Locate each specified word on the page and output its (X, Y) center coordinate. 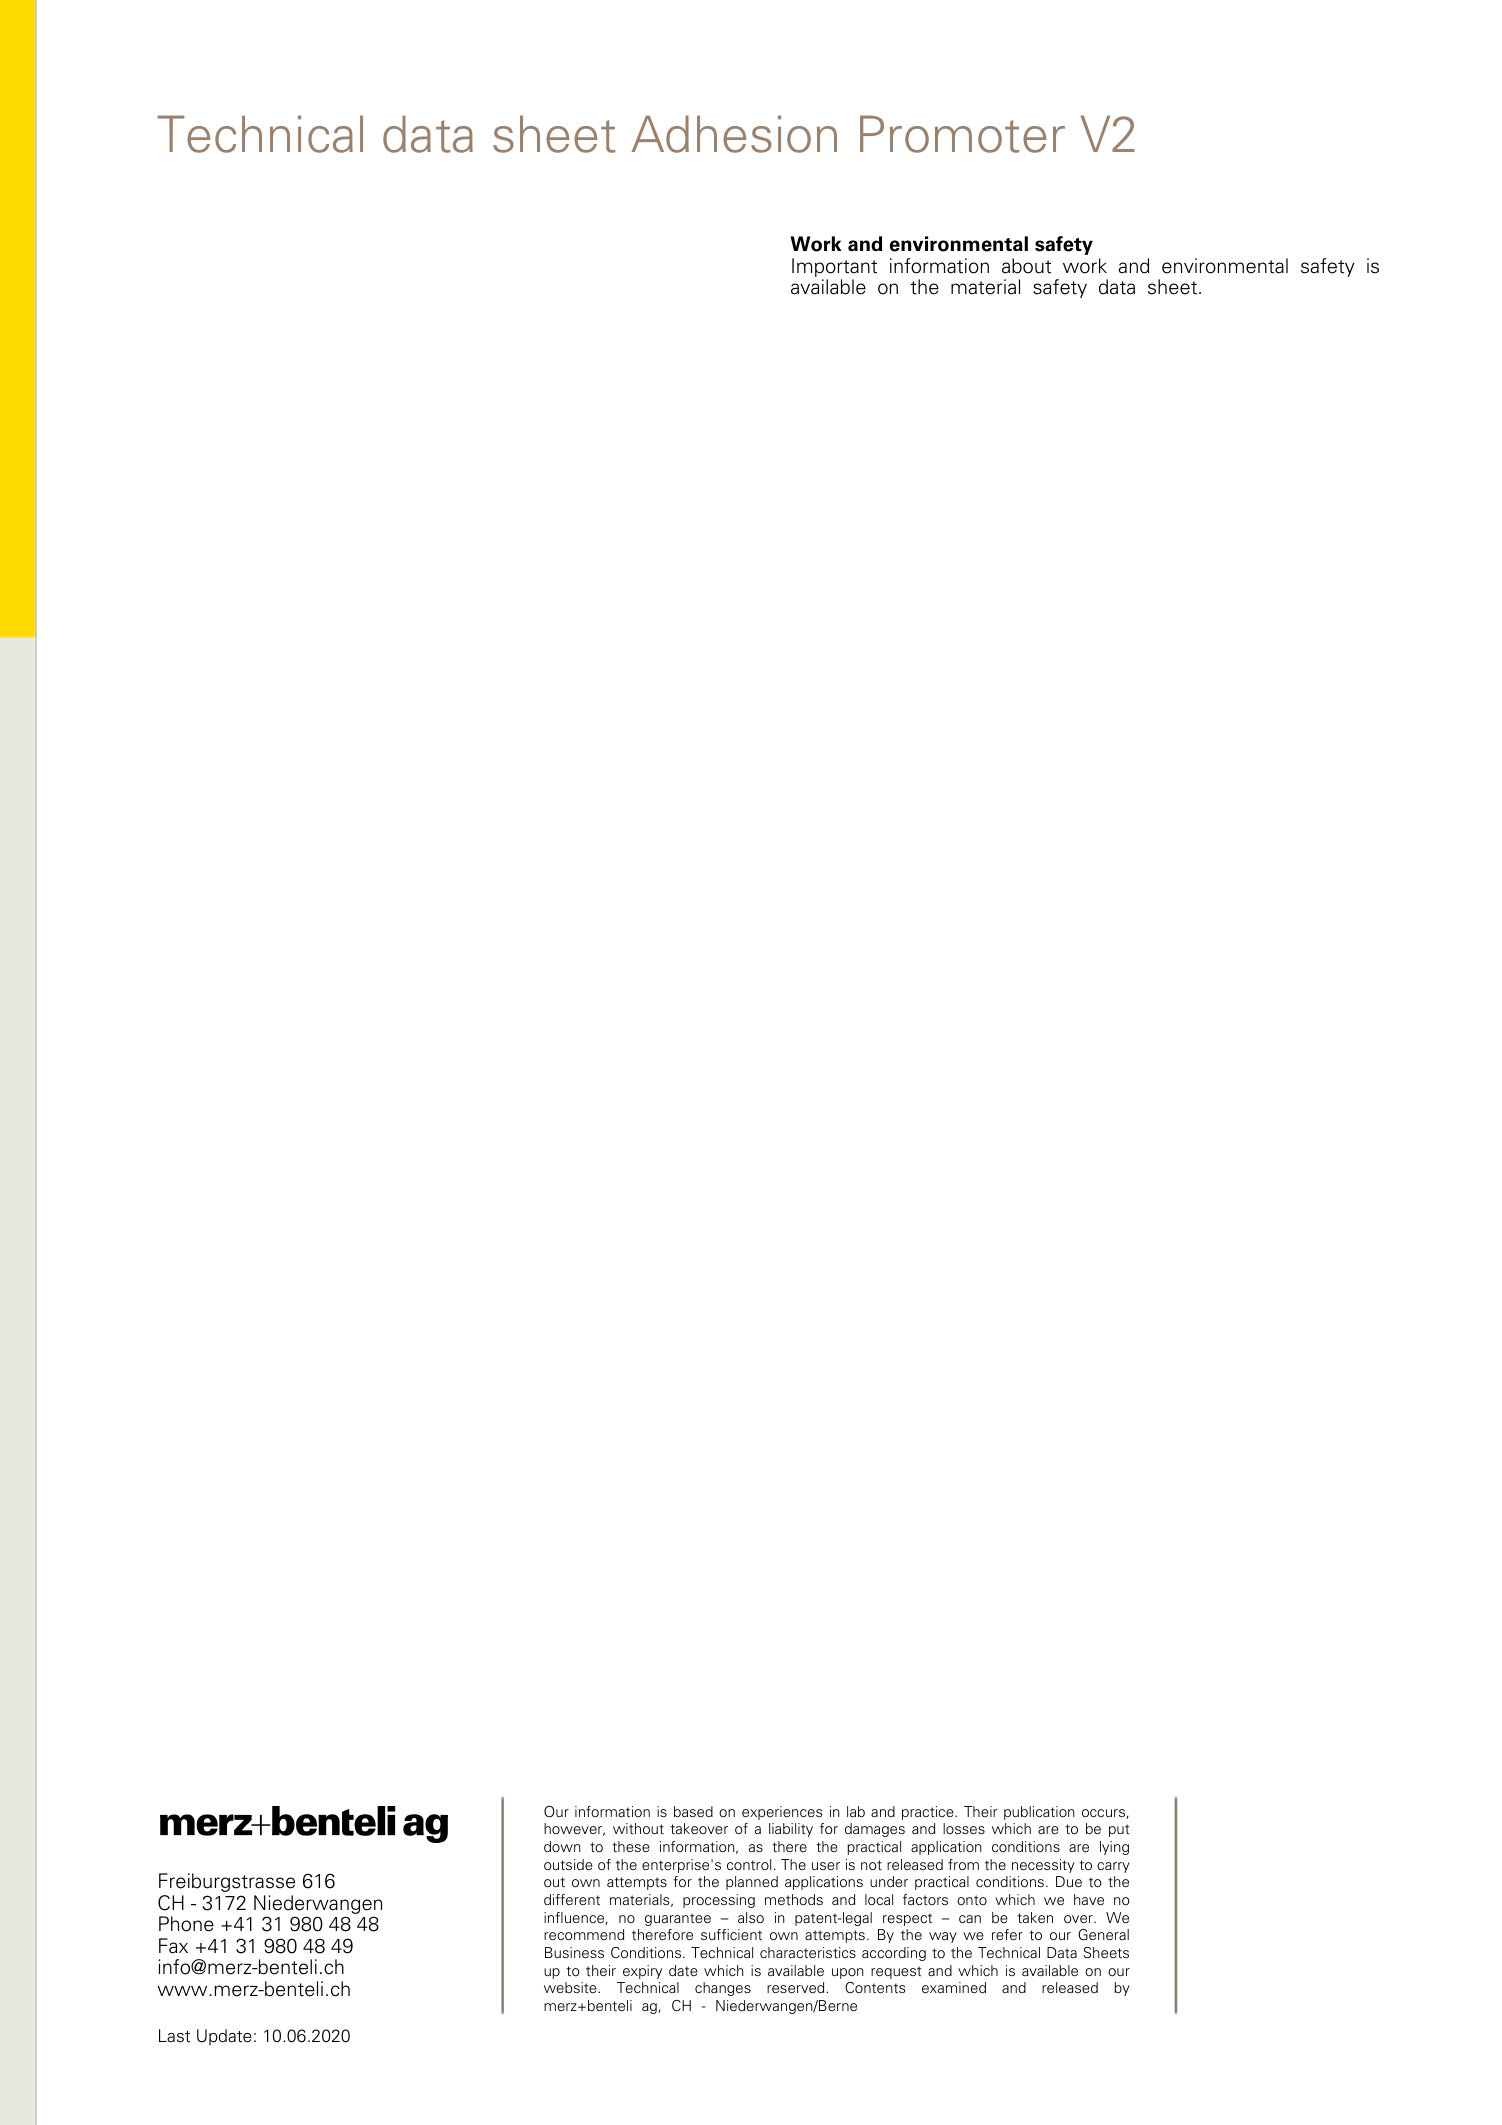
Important (834, 269)
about (1026, 266)
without (638, 1829)
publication (1039, 1813)
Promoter (962, 134)
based (693, 1812)
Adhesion (734, 134)
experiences (782, 1813)
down (562, 1846)
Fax (173, 1946)
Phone (186, 1924)
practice (929, 1813)
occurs (1104, 1814)
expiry (642, 1972)
